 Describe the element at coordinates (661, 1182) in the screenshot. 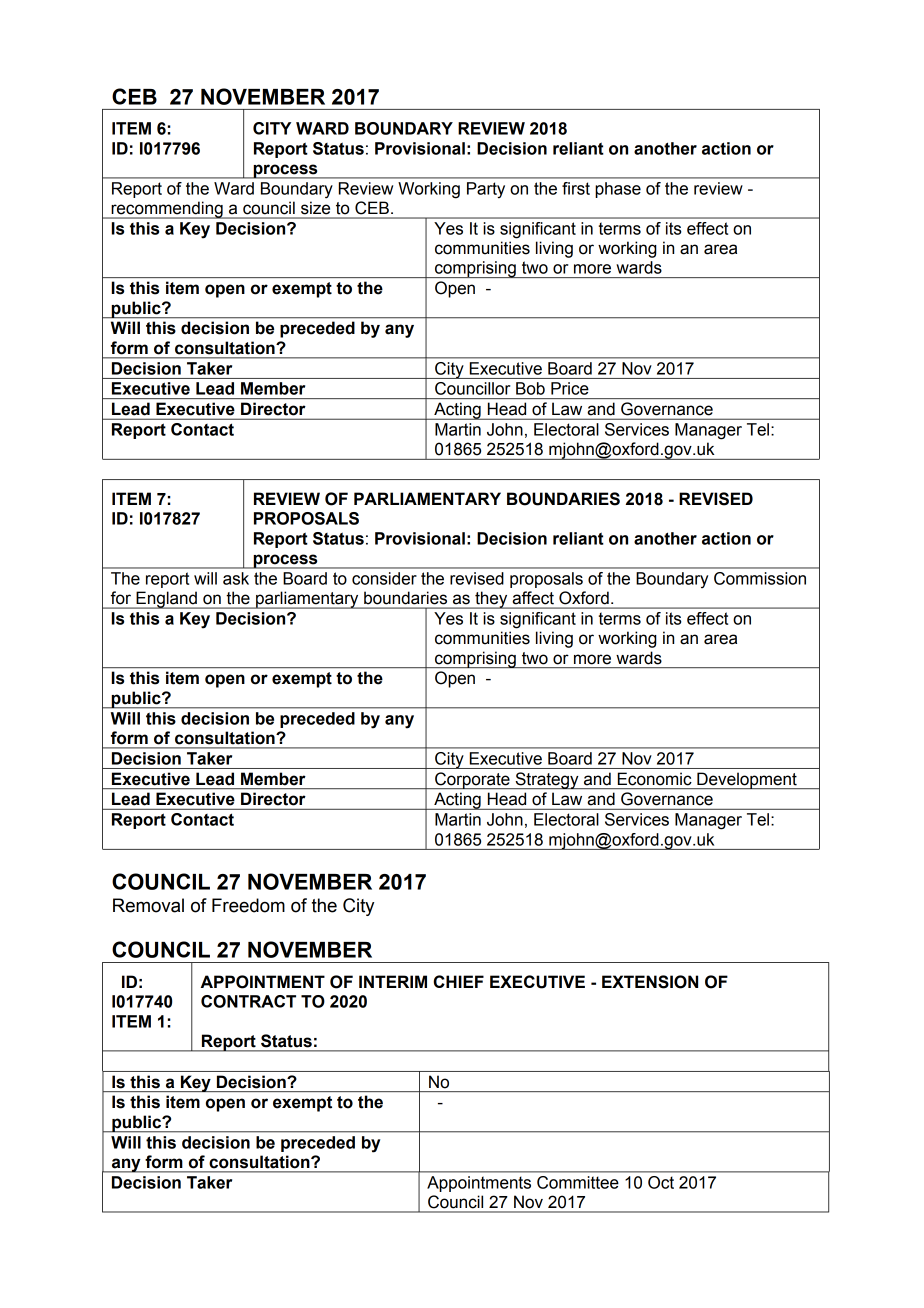

I see `Oct` at that location.
